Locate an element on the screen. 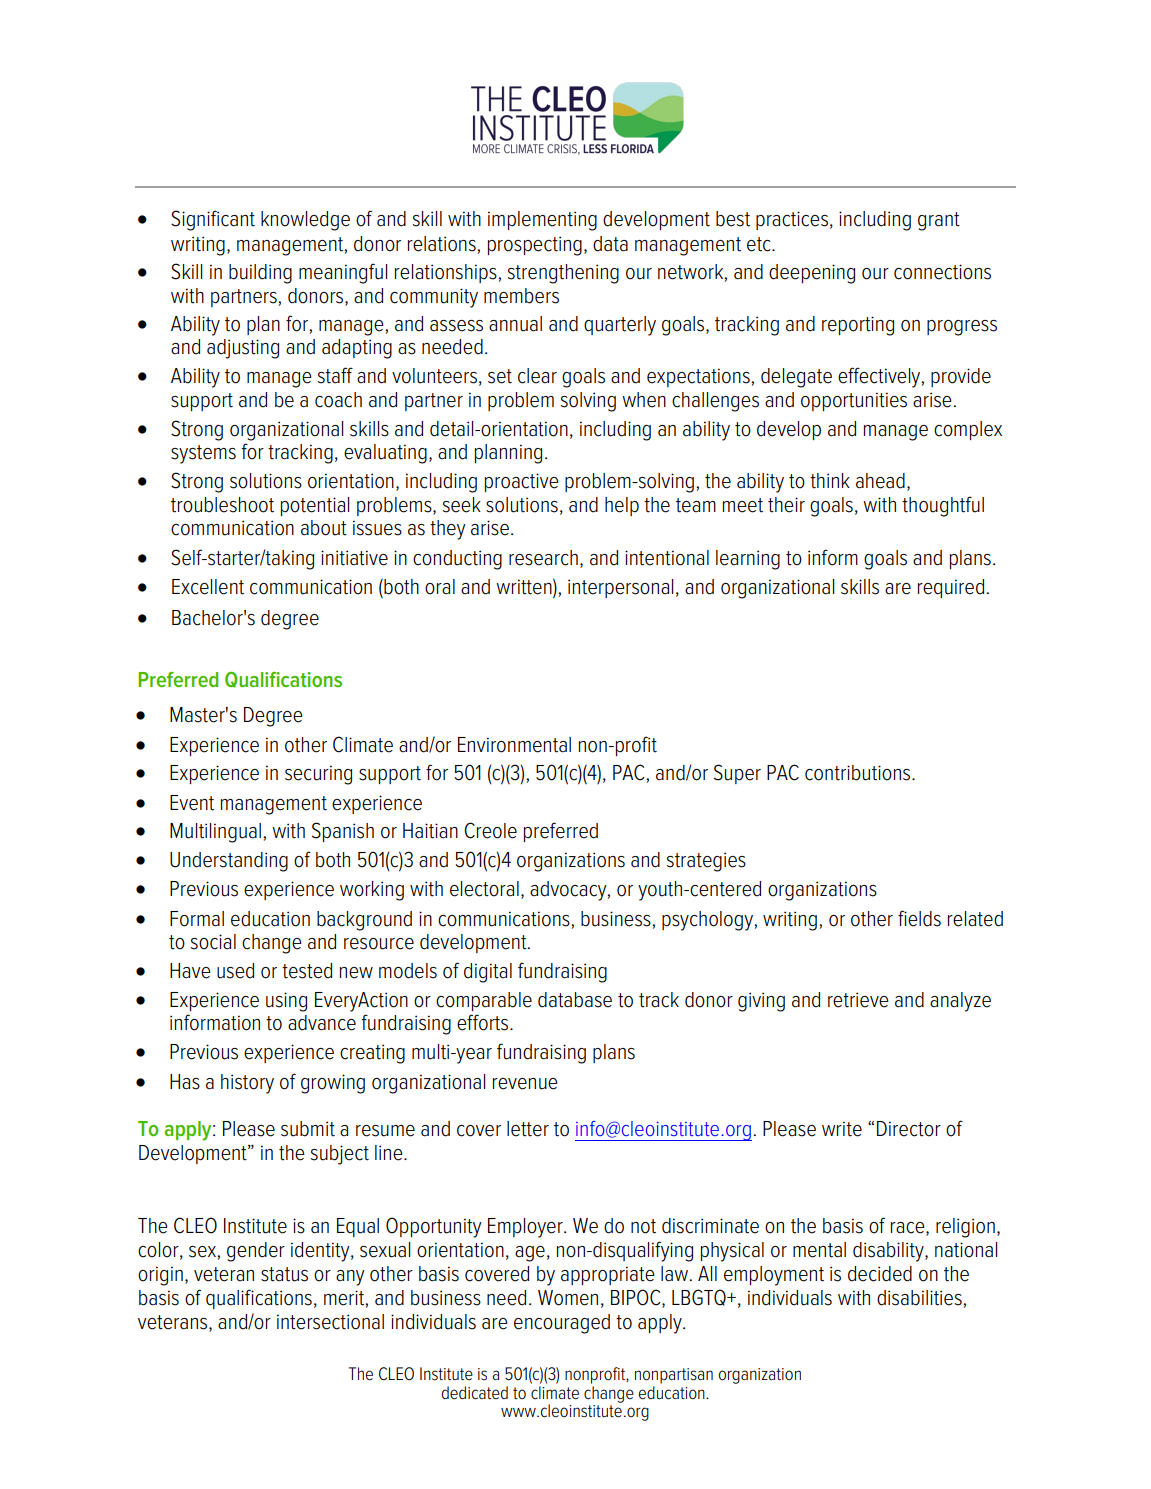 The image size is (1151, 1489). using is located at coordinates (286, 1002).
